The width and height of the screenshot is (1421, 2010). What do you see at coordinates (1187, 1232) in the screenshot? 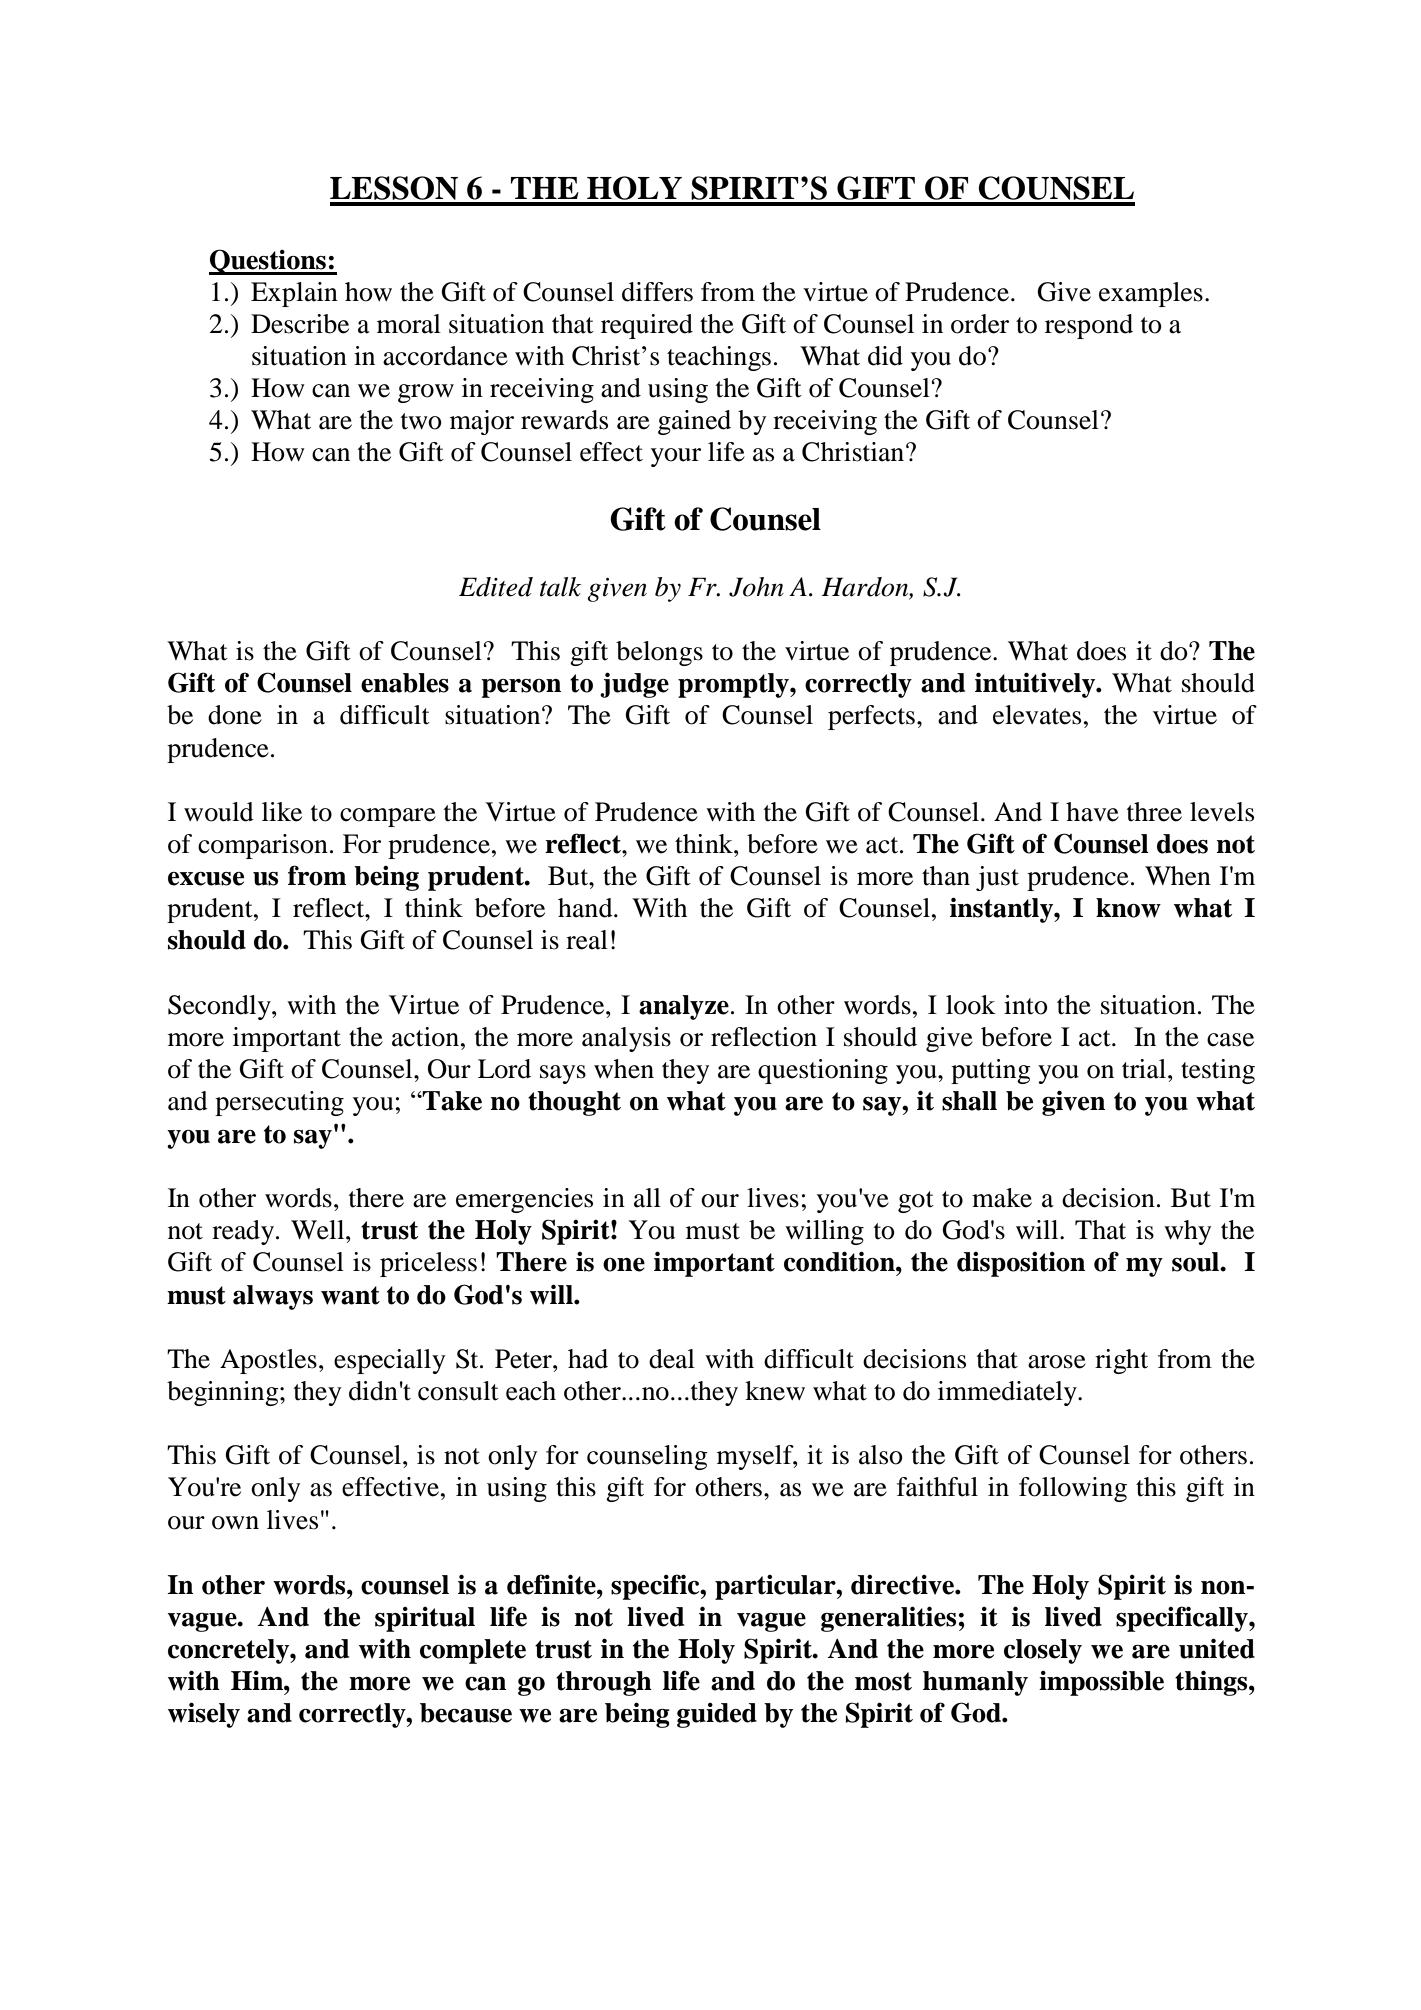
I see `why` at bounding box center [1187, 1232].
